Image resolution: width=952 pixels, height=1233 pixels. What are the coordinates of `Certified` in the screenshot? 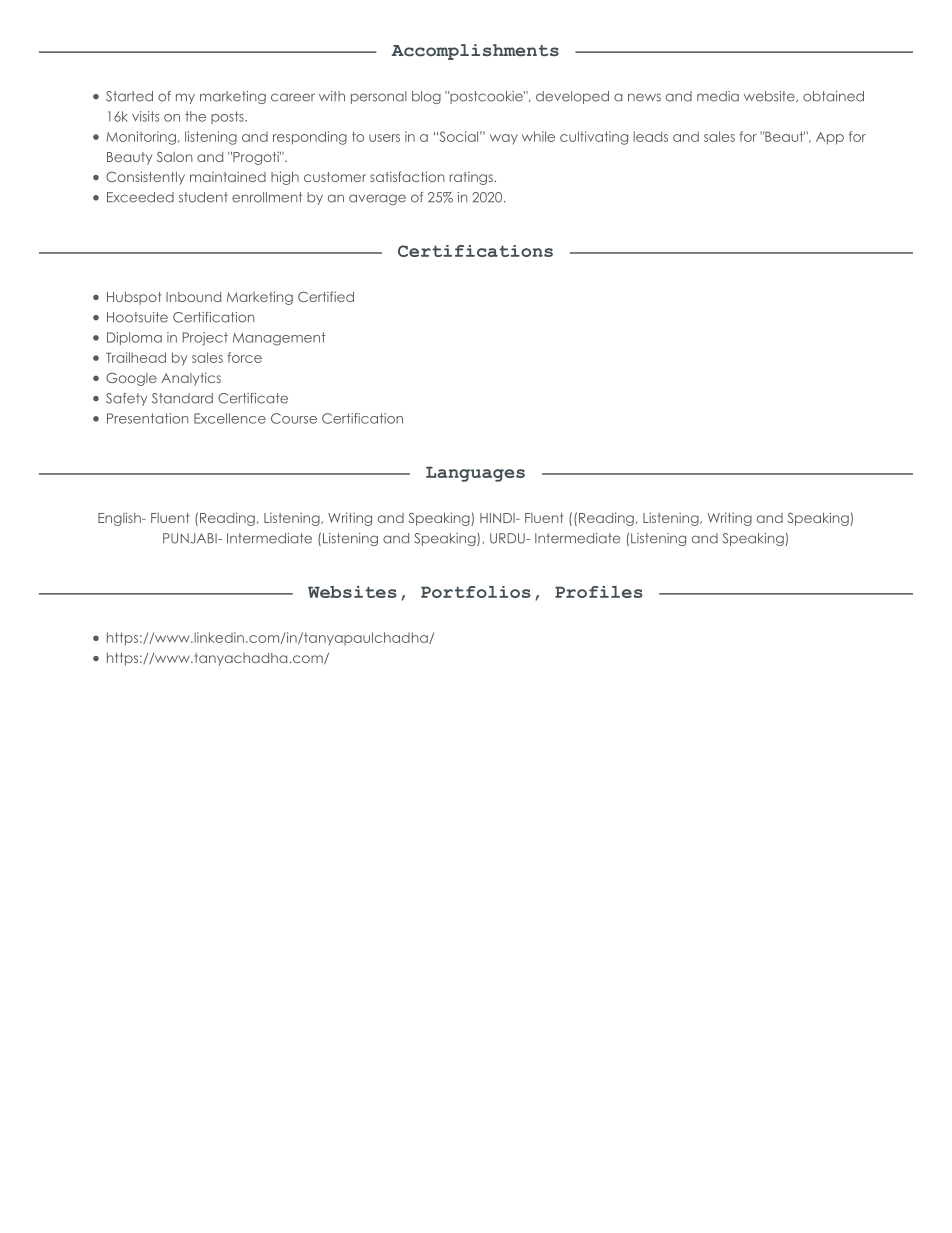 It's located at (326, 296).
